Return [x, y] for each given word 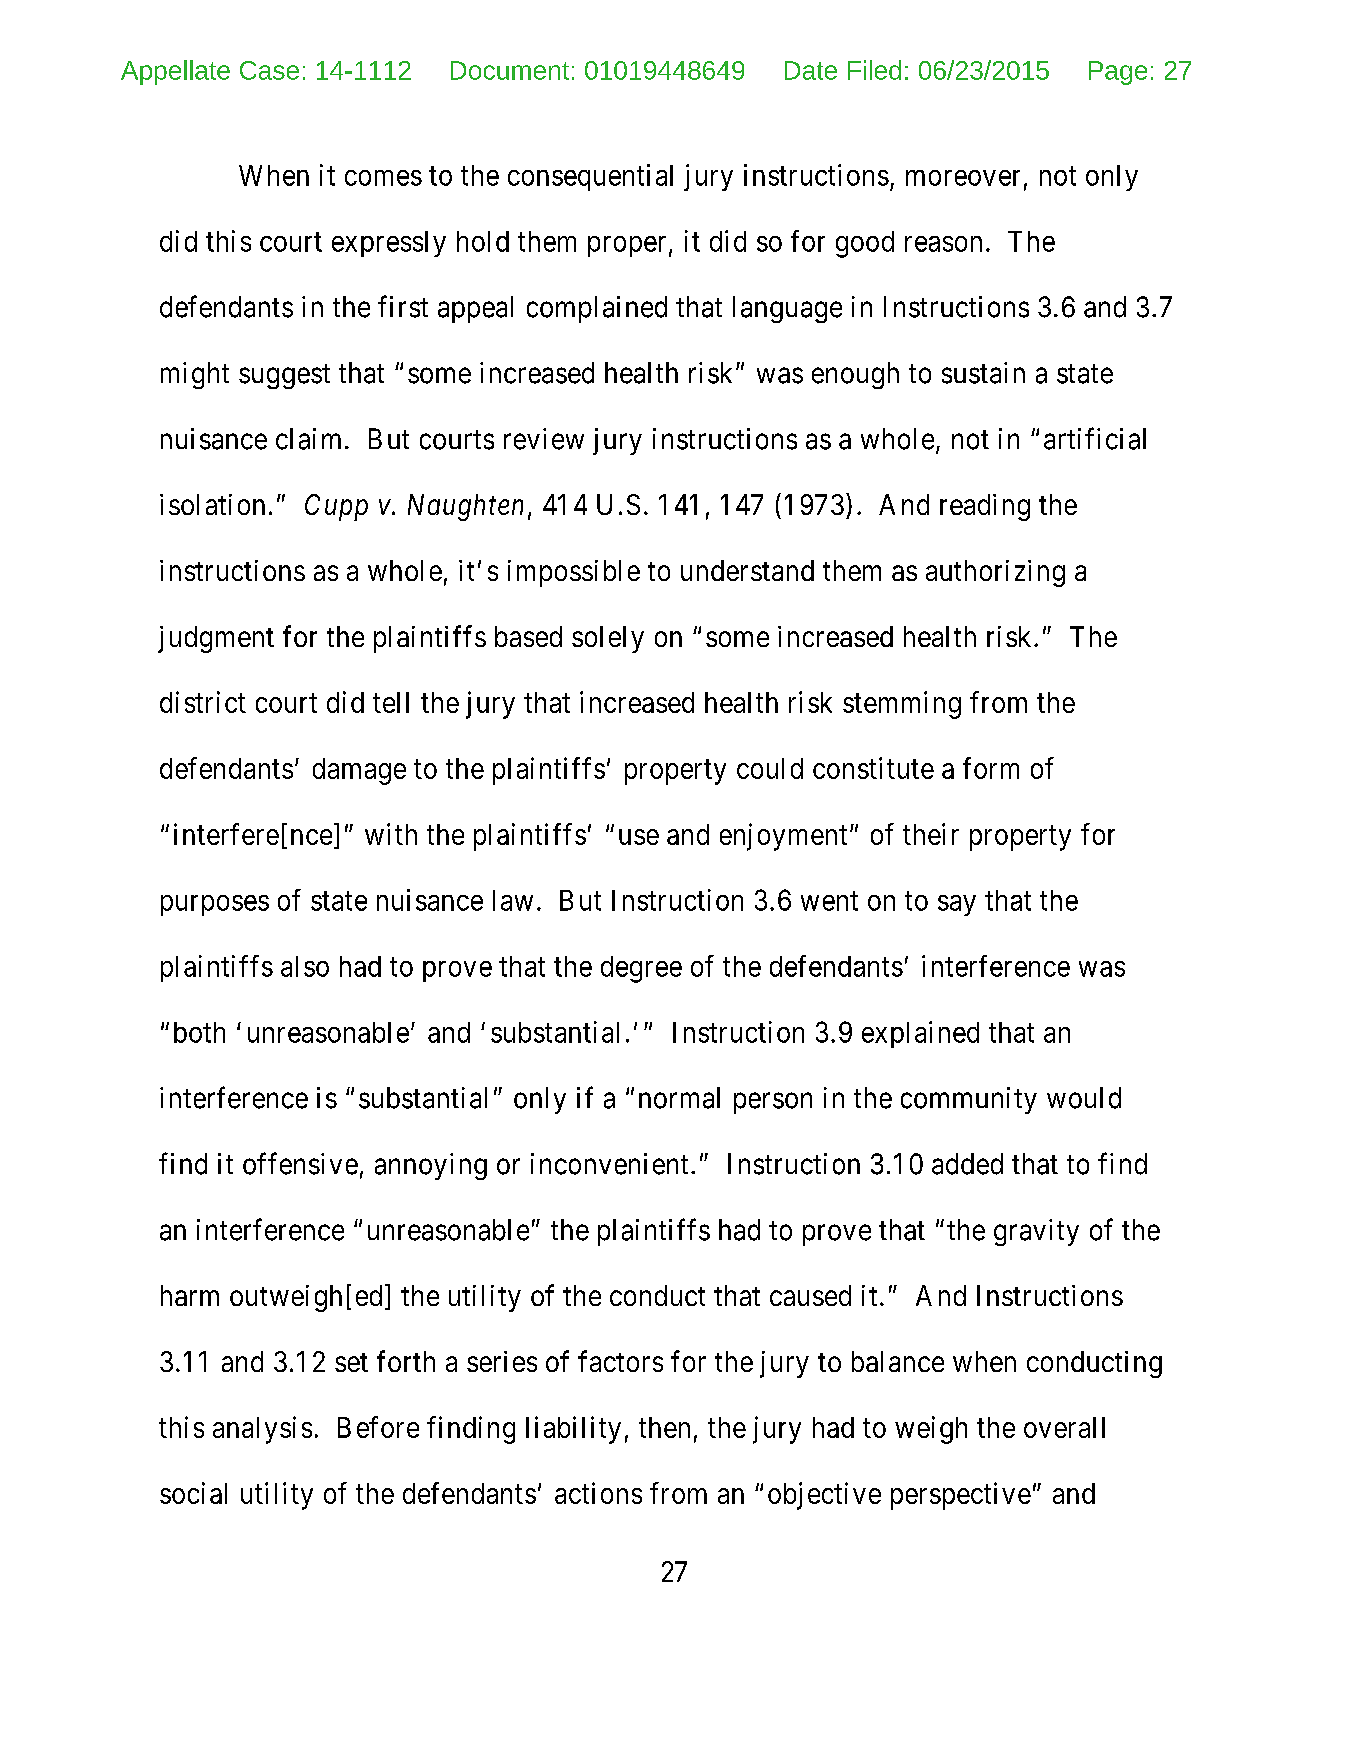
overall [1064, 1427]
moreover [963, 178]
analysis [262, 1430]
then [664, 1427]
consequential [590, 177]
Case [269, 70]
